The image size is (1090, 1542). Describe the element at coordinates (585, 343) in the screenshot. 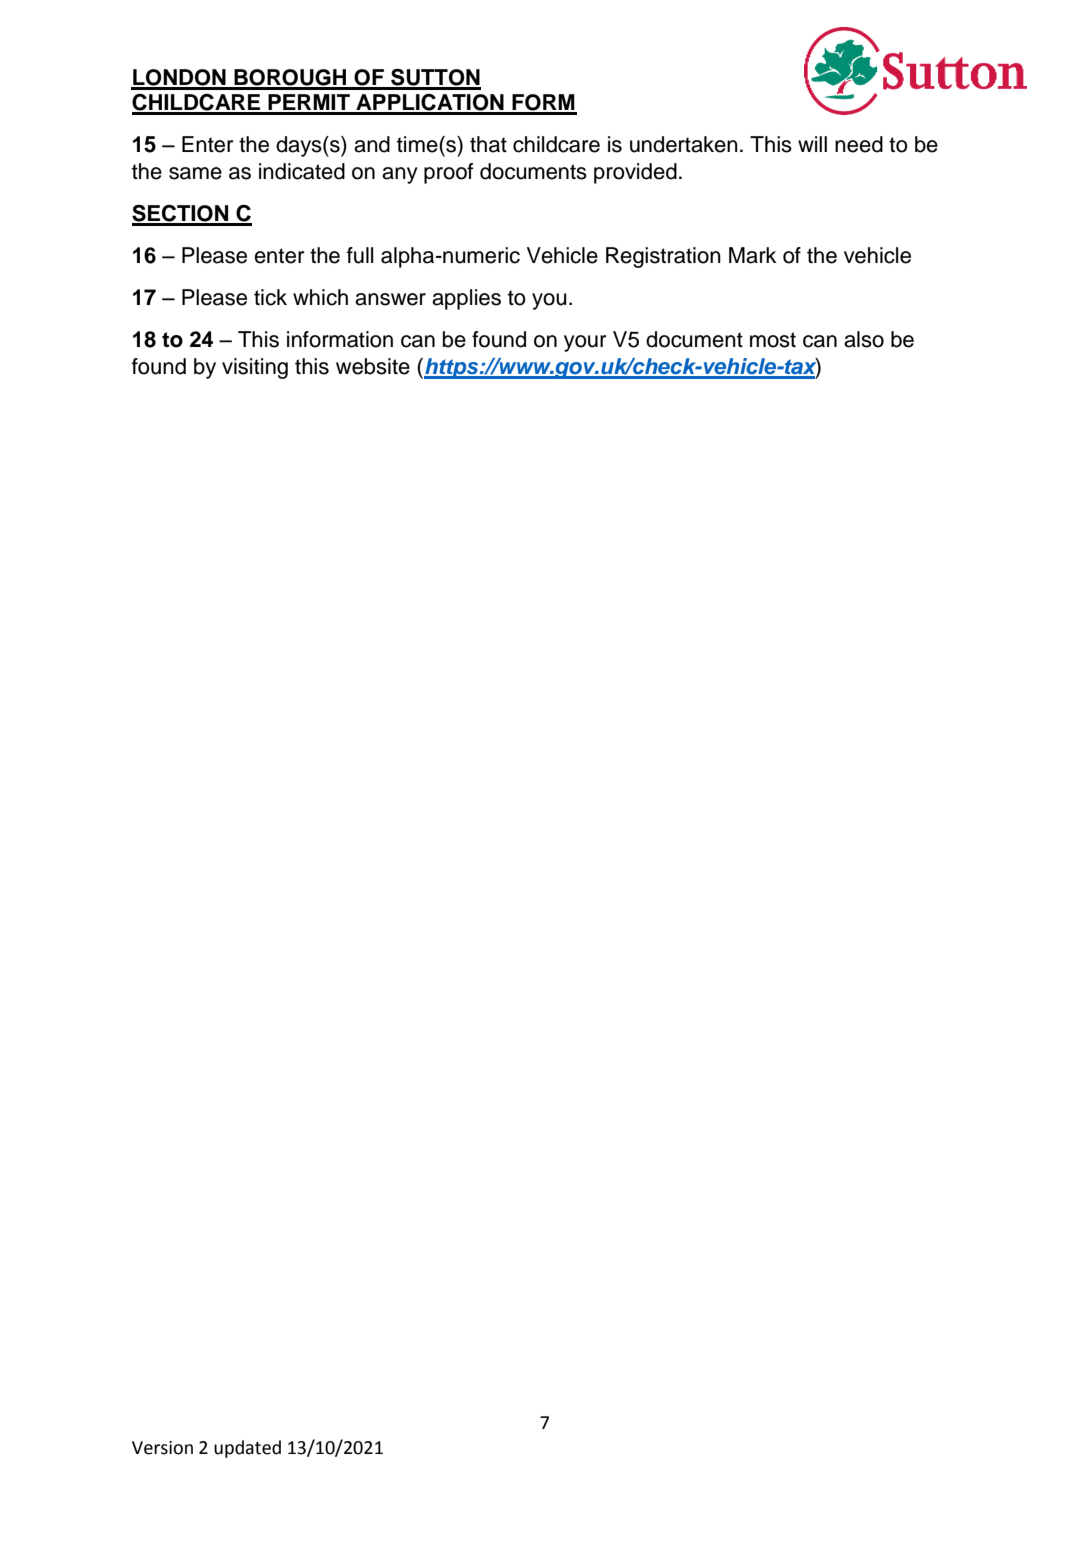

I see `your` at that location.
